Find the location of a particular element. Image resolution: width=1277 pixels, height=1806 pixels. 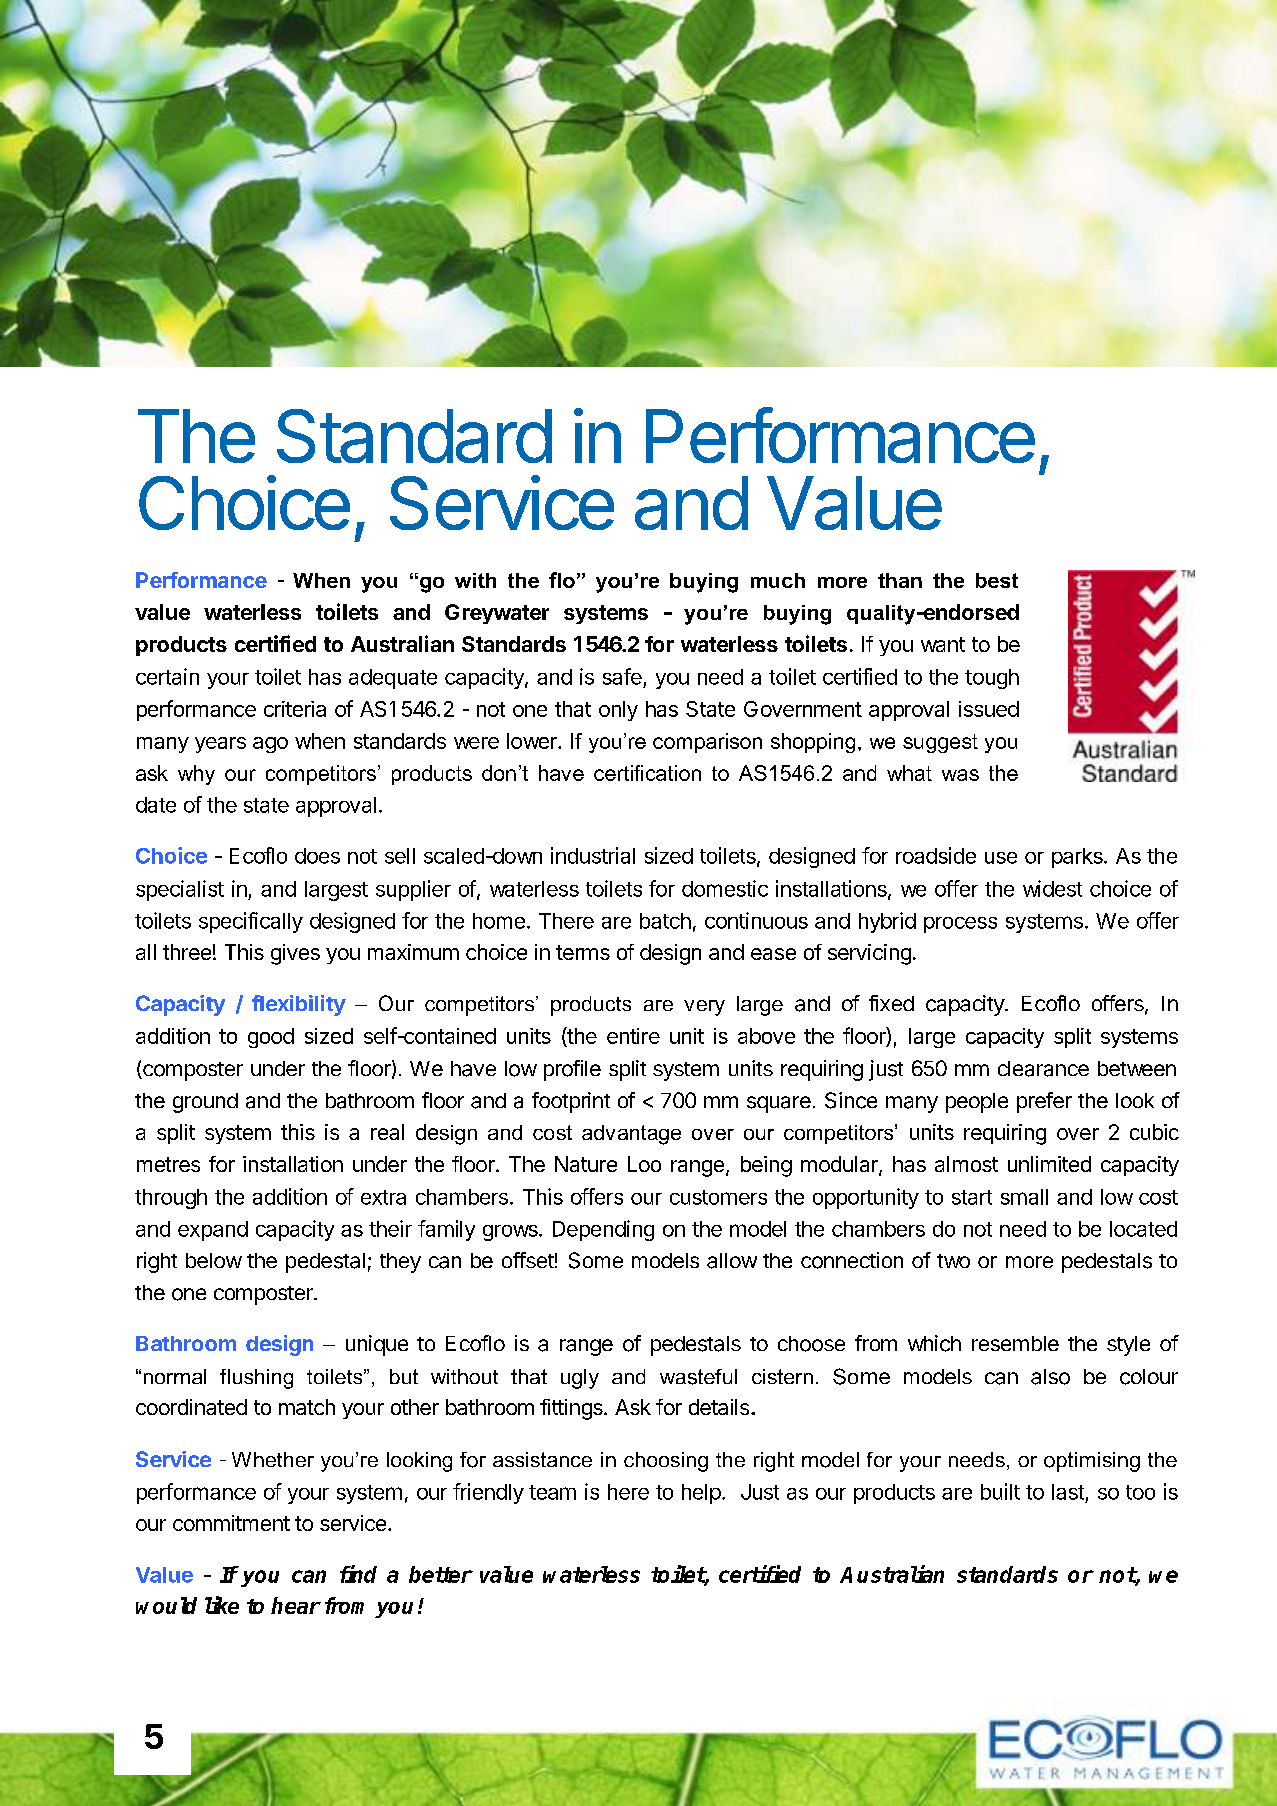

resemble is located at coordinates (1015, 1343).
